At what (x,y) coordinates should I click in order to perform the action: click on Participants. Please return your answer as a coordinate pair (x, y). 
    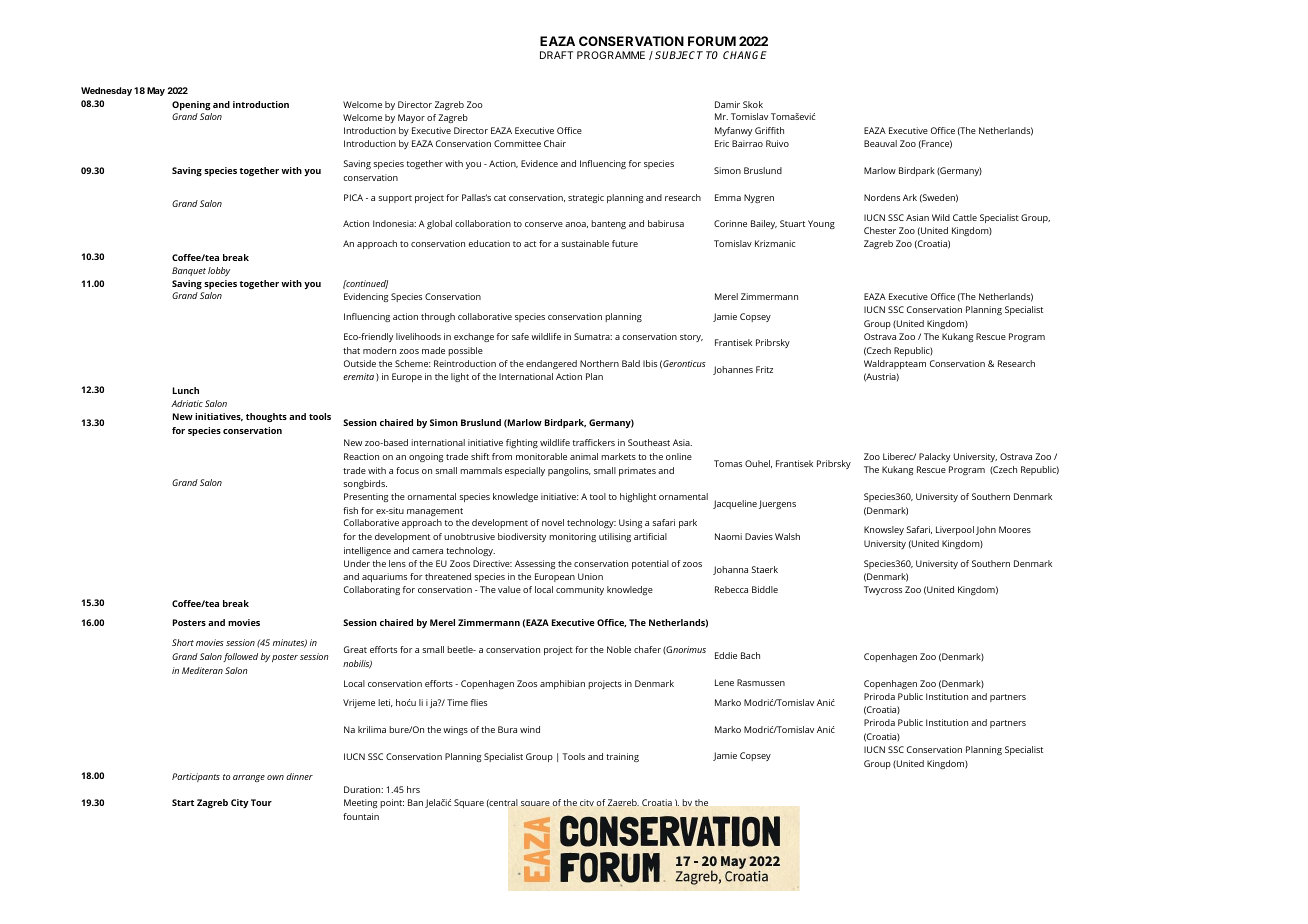
    Looking at the image, I should click on (196, 777).
